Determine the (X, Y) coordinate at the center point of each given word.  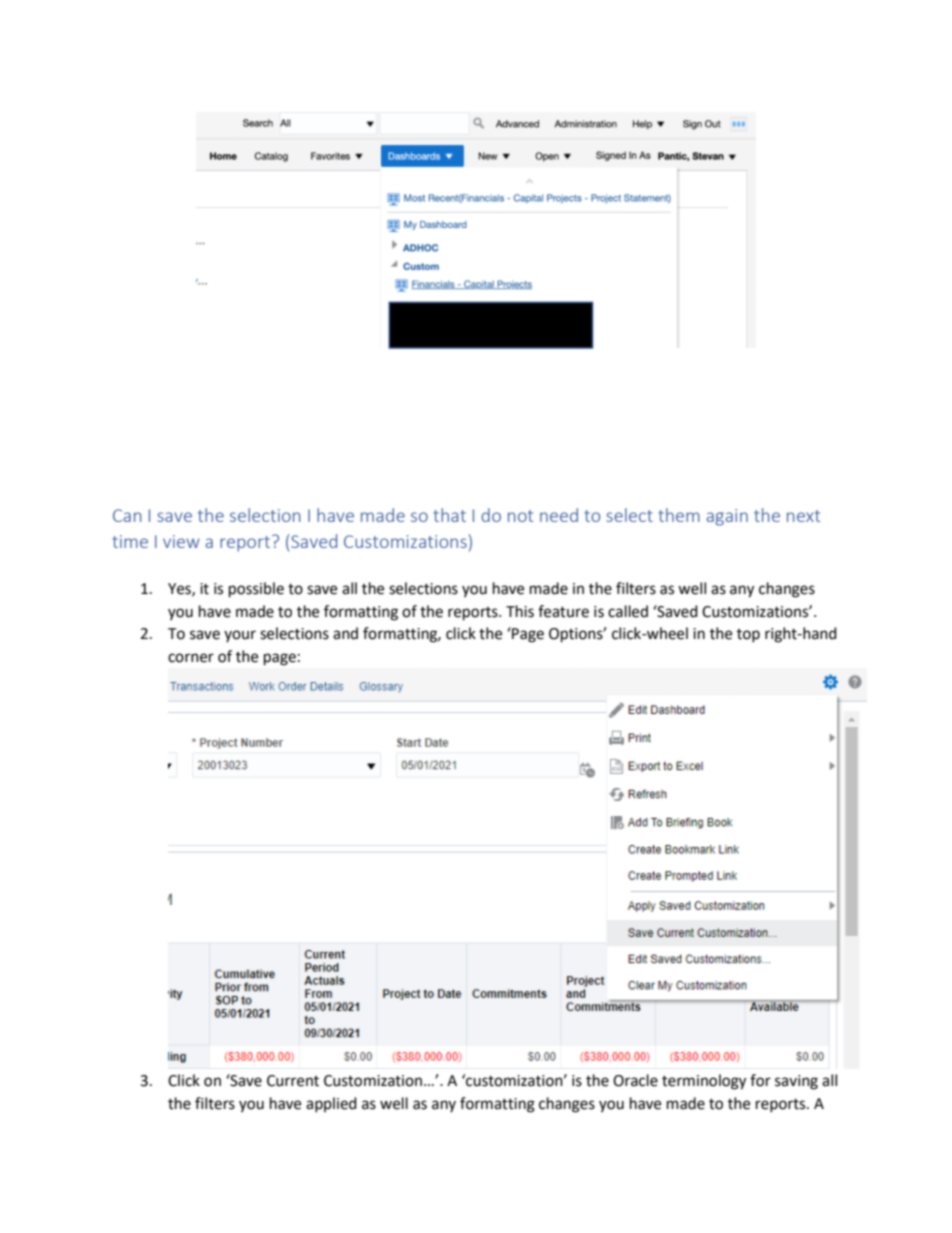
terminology (704, 1082)
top (748, 635)
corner (191, 658)
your (240, 636)
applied (331, 1104)
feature (563, 611)
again (727, 517)
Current (293, 1081)
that (450, 515)
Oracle (635, 1080)
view (181, 541)
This (520, 611)
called (628, 611)
